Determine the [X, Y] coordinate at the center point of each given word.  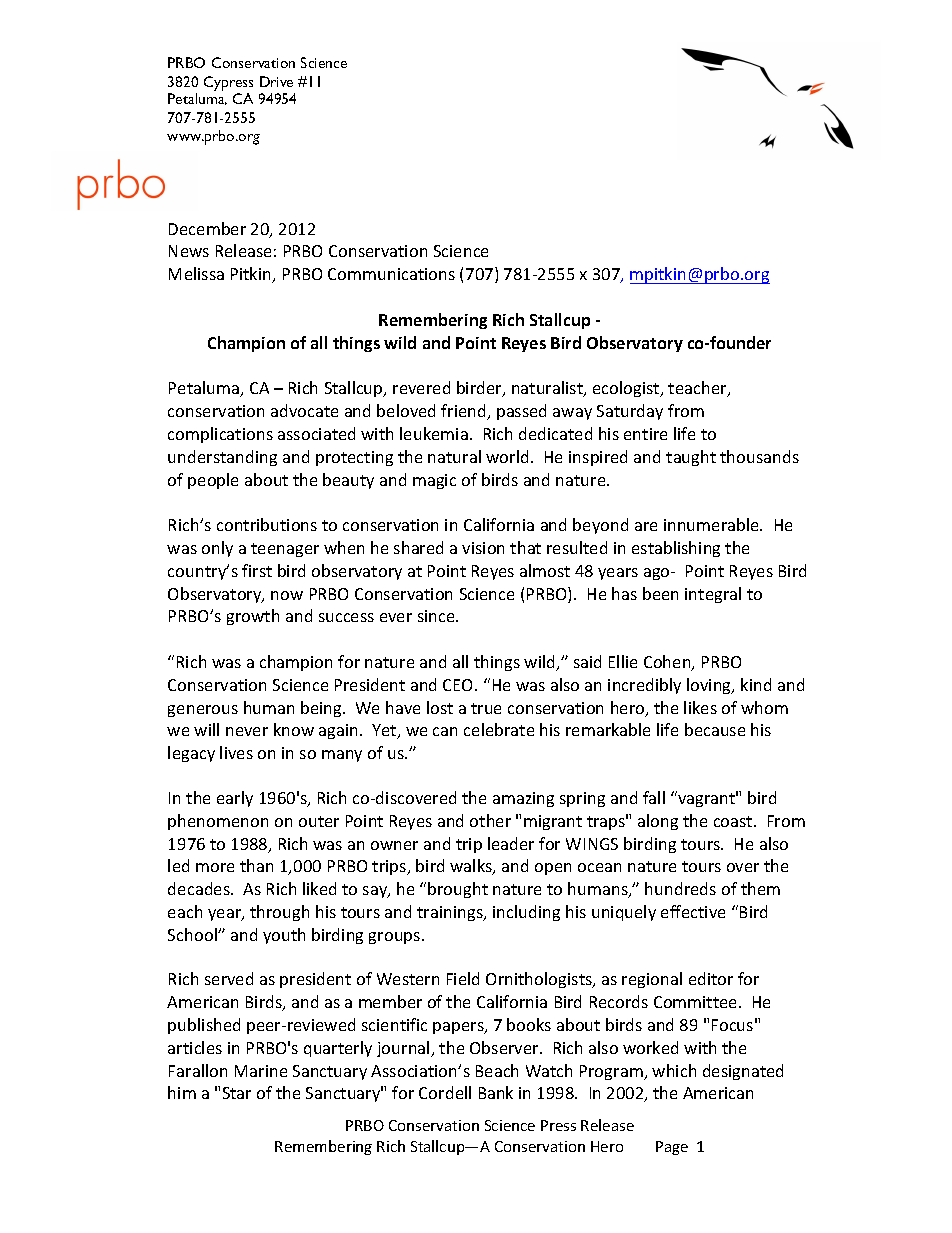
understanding [222, 458]
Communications [391, 274]
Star [237, 1093]
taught [691, 458]
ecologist [627, 389]
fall [654, 797]
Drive [276, 81]
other [490, 820]
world [507, 456]
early [235, 799]
